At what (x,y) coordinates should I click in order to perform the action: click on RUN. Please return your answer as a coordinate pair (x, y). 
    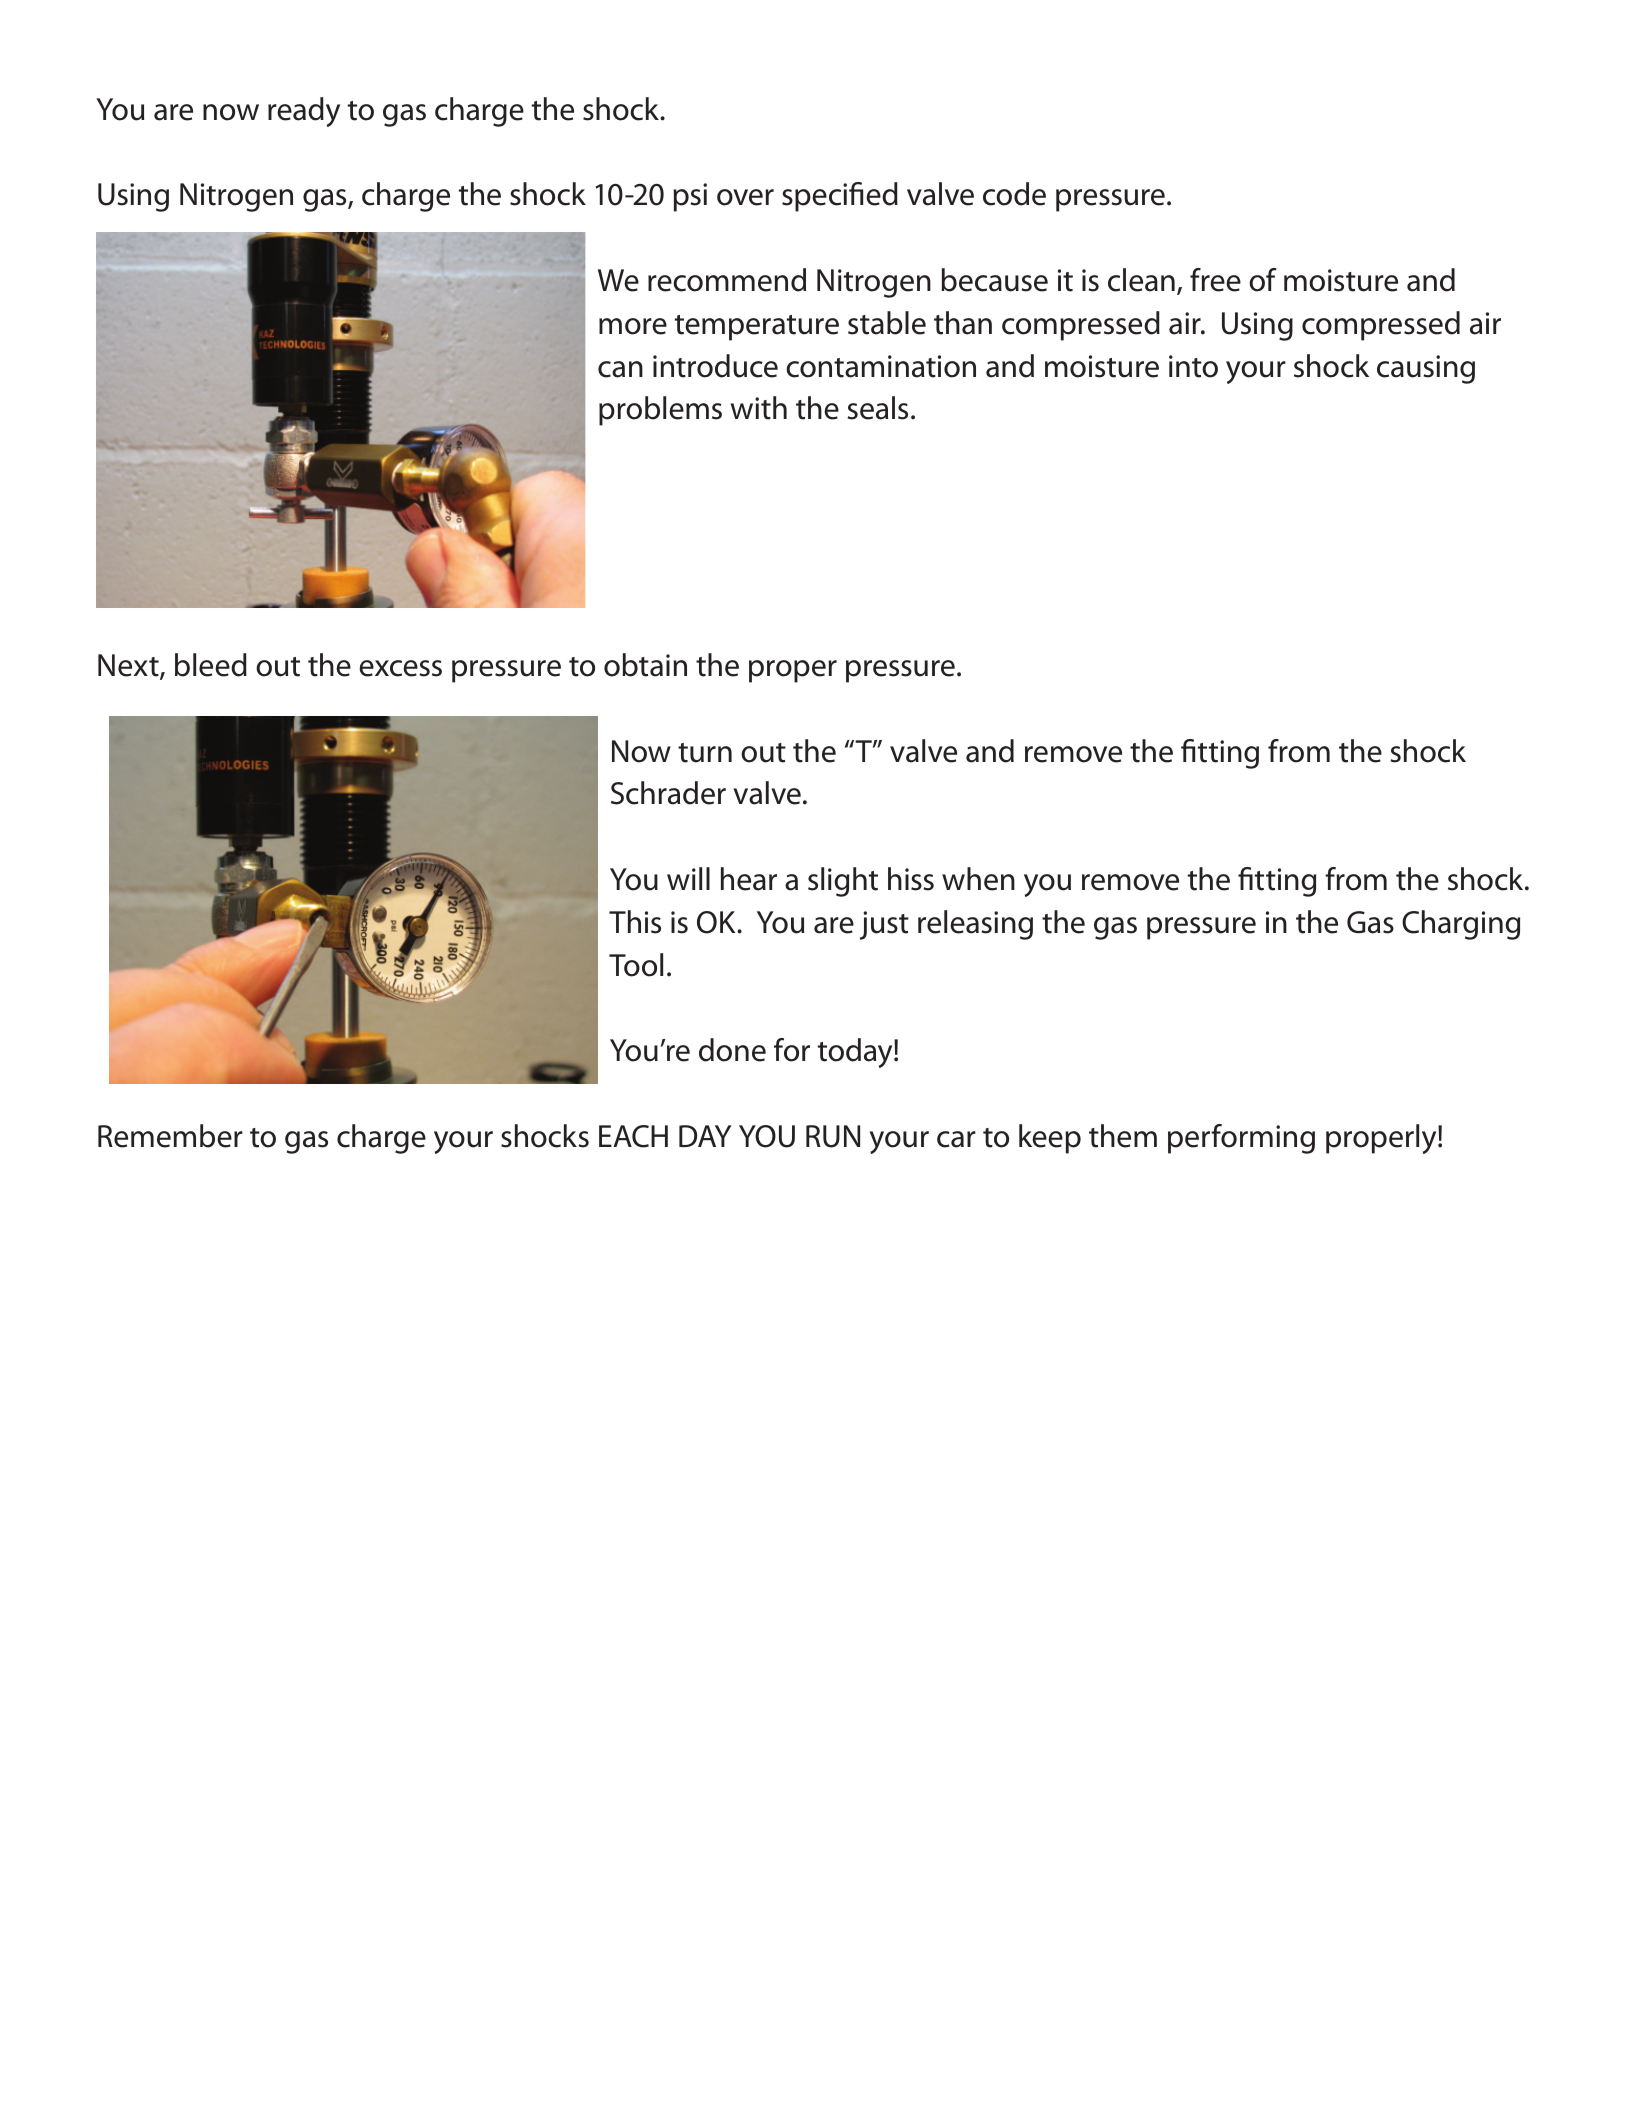
    Looking at the image, I should click on (833, 1136).
